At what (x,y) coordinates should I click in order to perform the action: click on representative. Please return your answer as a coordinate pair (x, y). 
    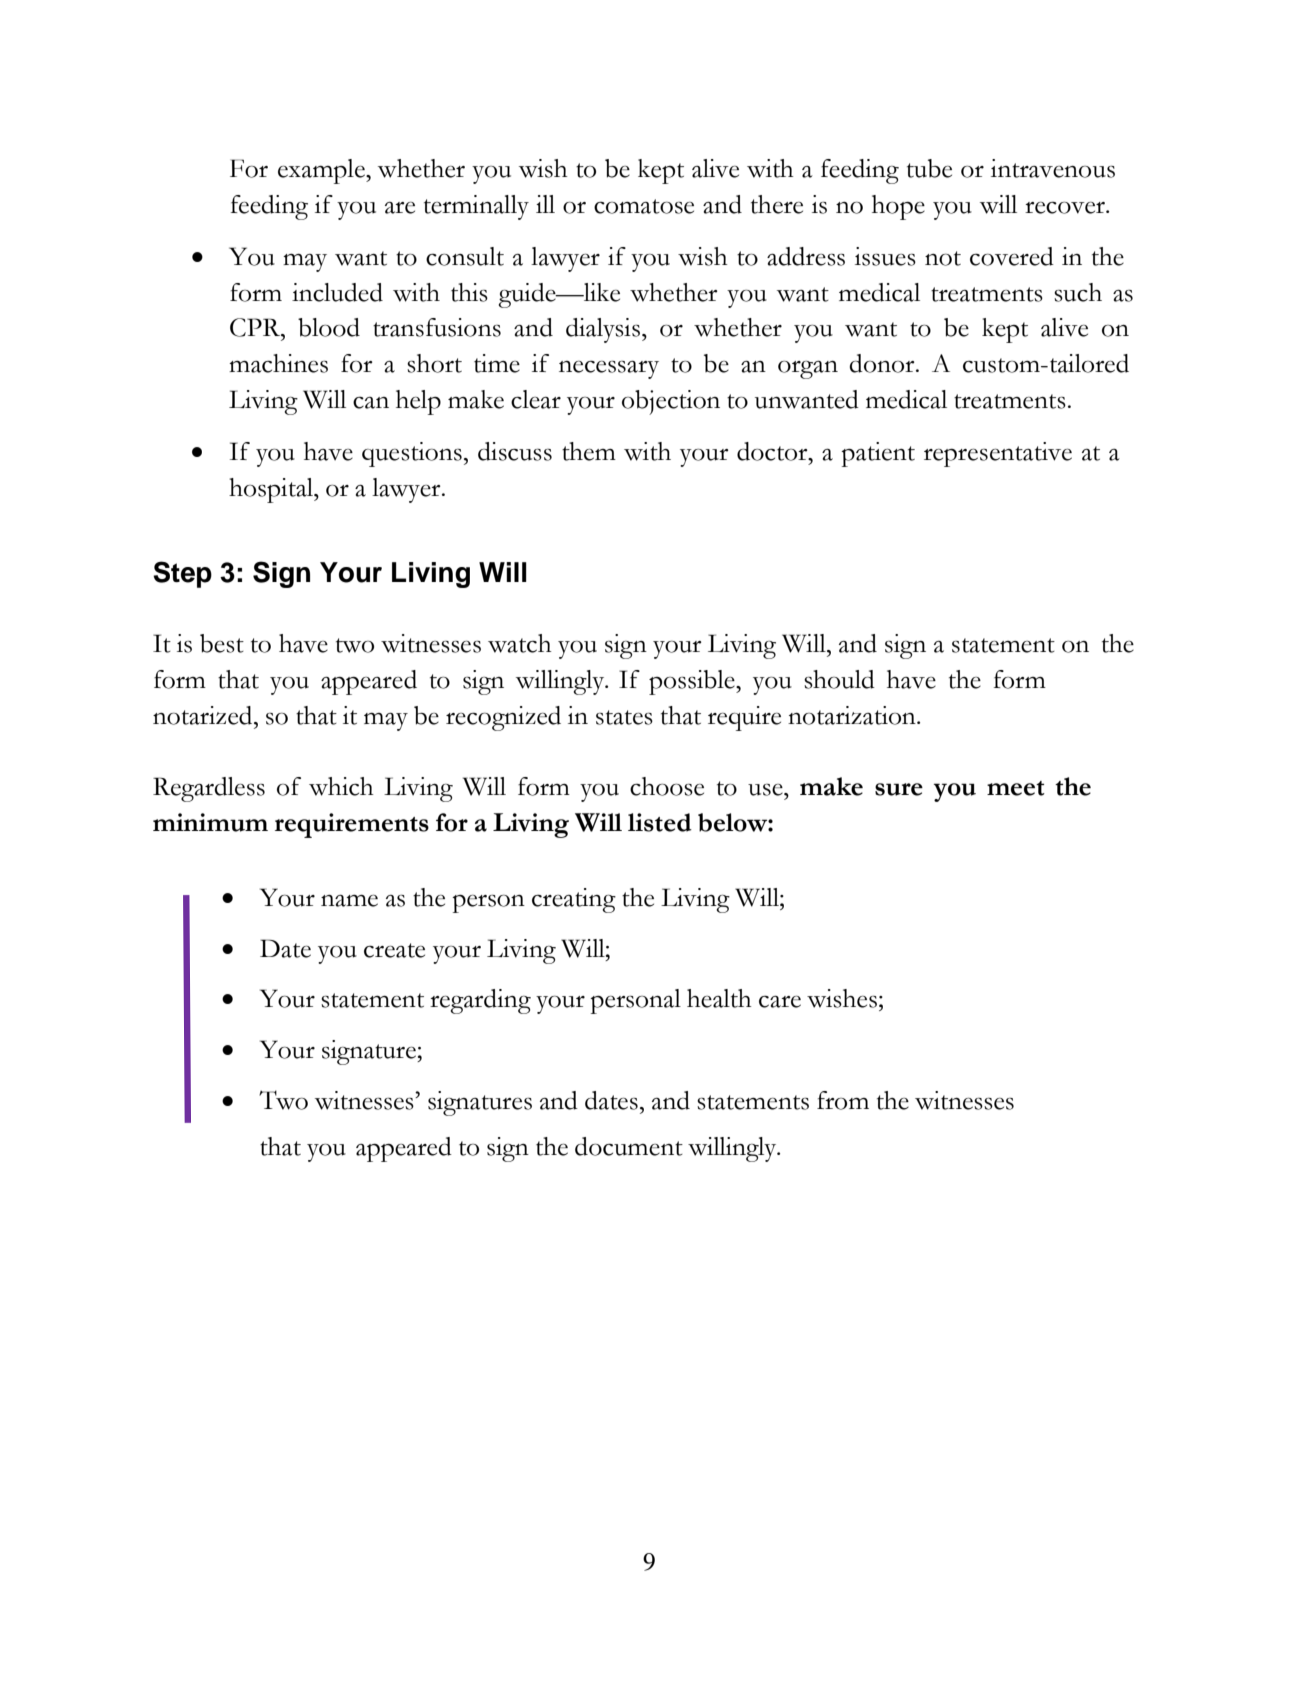
    Looking at the image, I should click on (998, 454).
